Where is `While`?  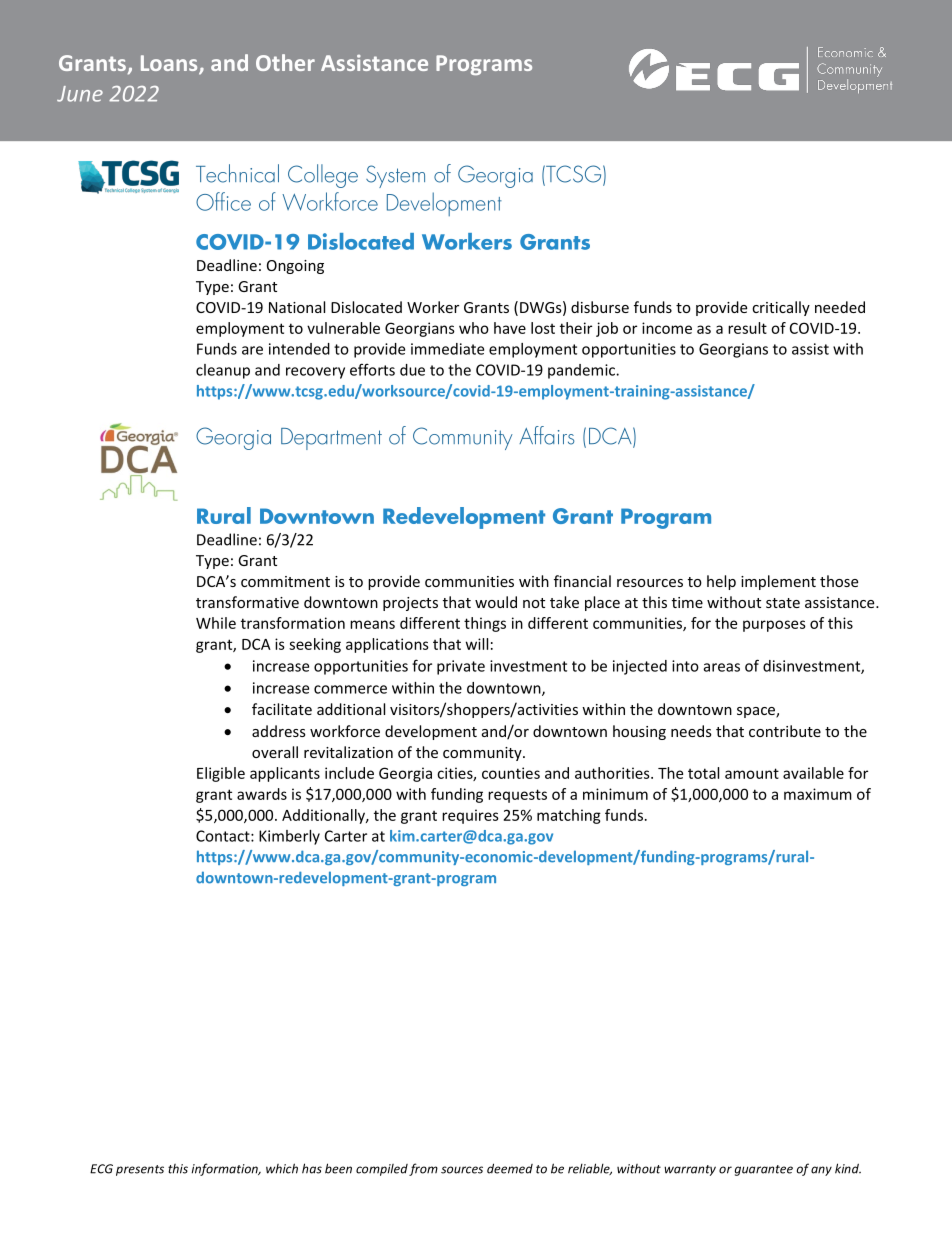 While is located at coordinates (216, 623).
